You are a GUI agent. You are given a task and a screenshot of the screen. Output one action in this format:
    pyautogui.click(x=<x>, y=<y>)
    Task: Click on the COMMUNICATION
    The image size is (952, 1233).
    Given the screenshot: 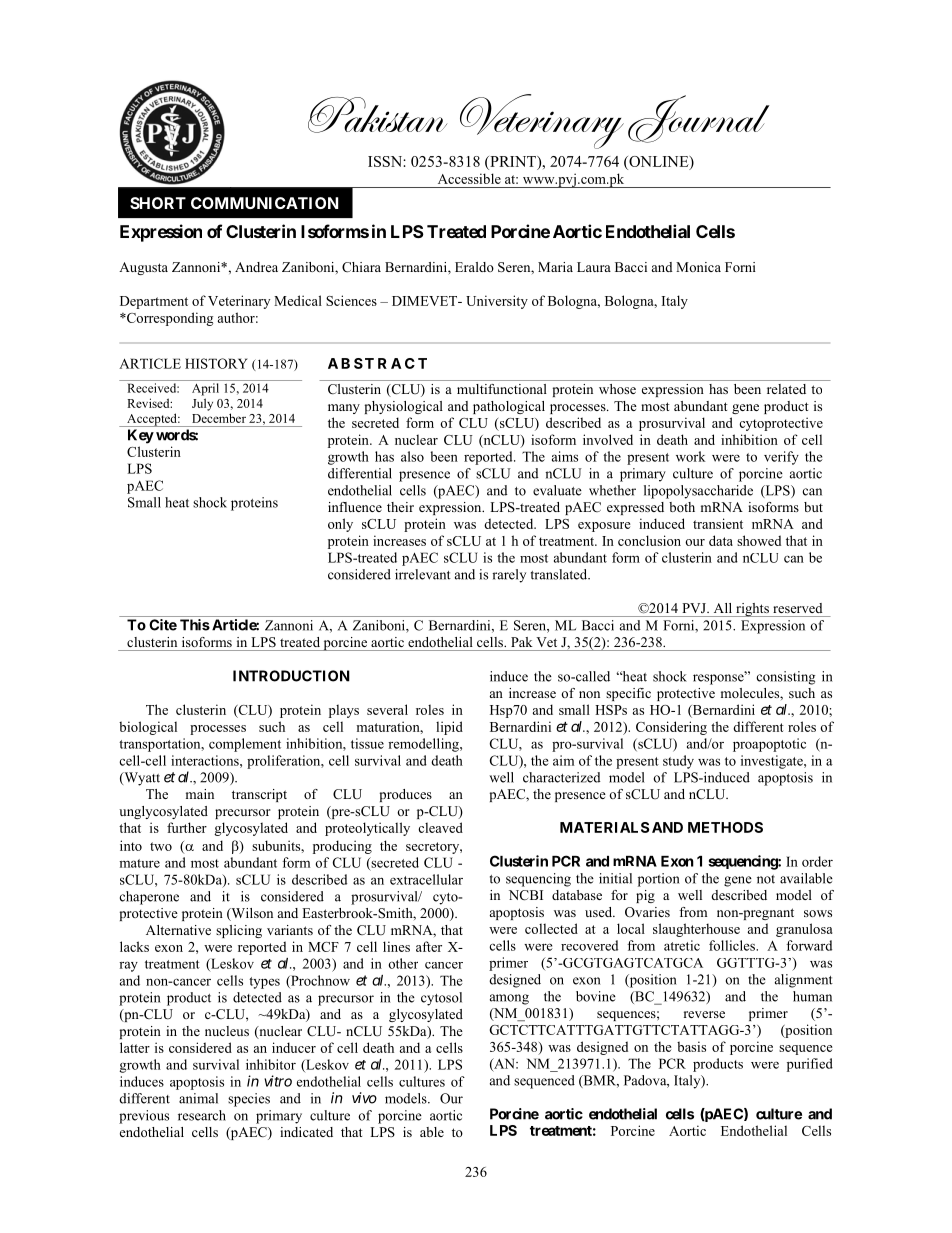 What is the action you would take?
    pyautogui.click(x=264, y=203)
